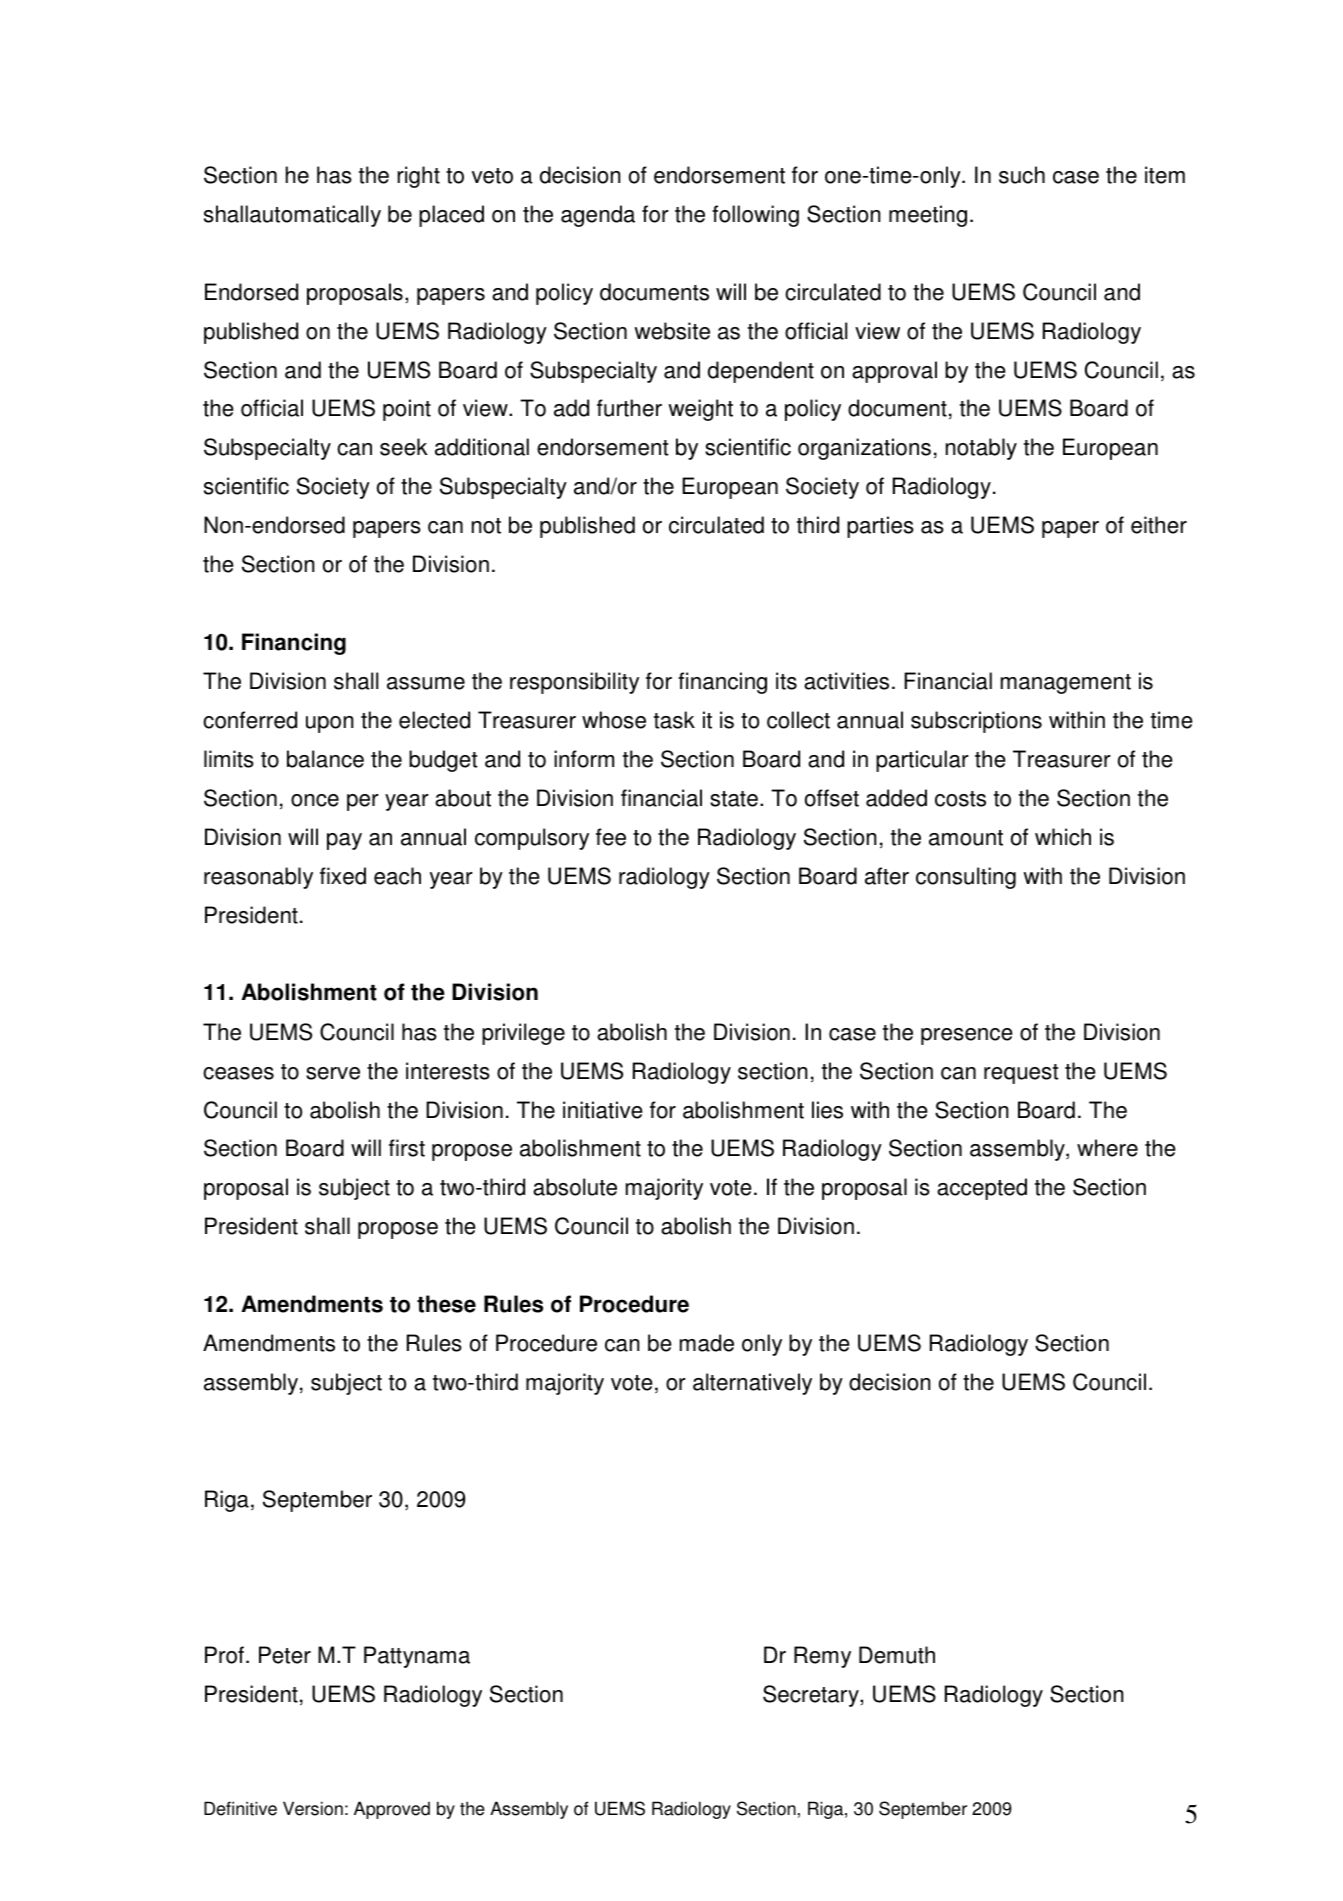 The width and height of the screenshot is (1343, 1901). I want to click on Version, so click(313, 1808).
